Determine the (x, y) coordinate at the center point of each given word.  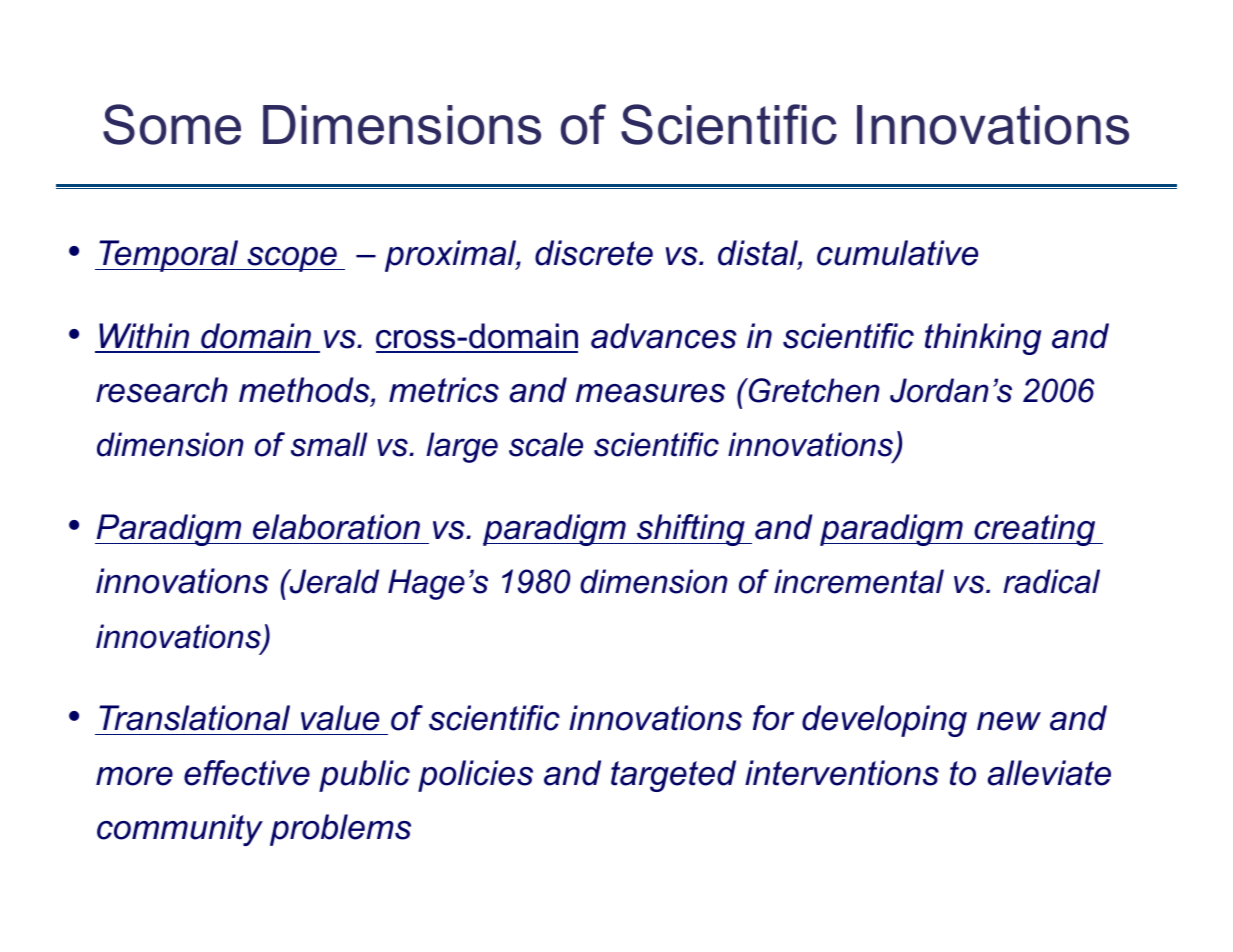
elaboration (336, 527)
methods (305, 390)
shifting (691, 530)
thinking (983, 339)
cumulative (897, 253)
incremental (859, 581)
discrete (594, 253)
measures (650, 393)
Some (172, 124)
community (180, 830)
